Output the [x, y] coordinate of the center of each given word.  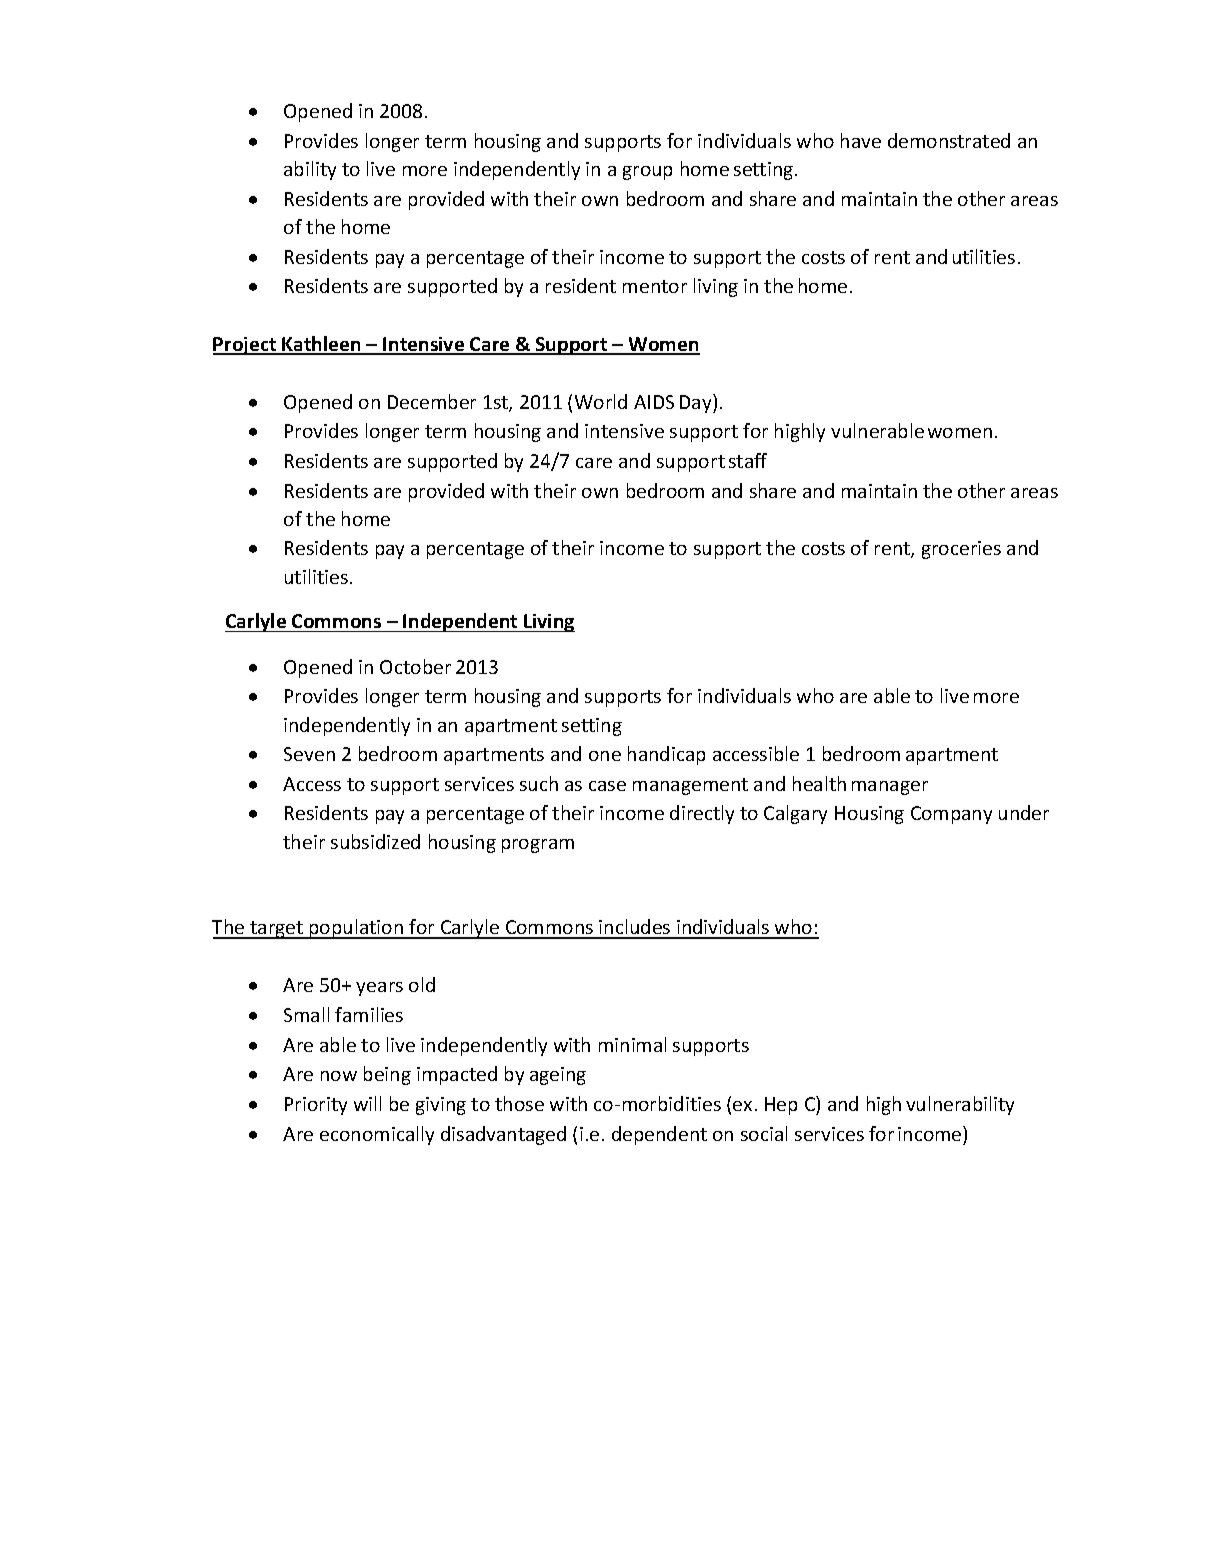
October [415, 666]
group [647, 173]
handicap [666, 755]
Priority [316, 1106]
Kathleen [322, 345]
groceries [961, 550]
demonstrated [949, 140]
